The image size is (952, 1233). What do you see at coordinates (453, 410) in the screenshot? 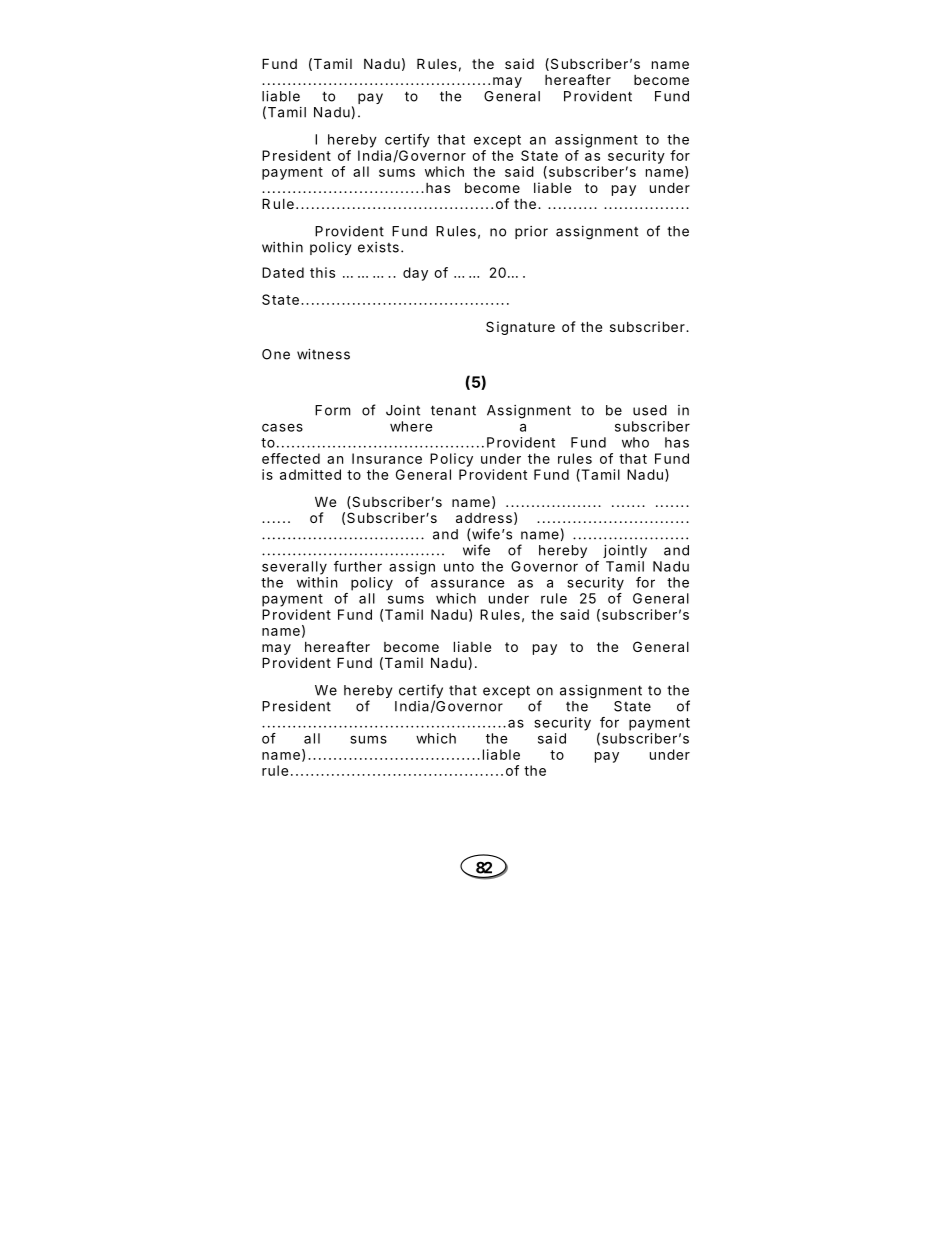
I see `tenant` at bounding box center [453, 410].
